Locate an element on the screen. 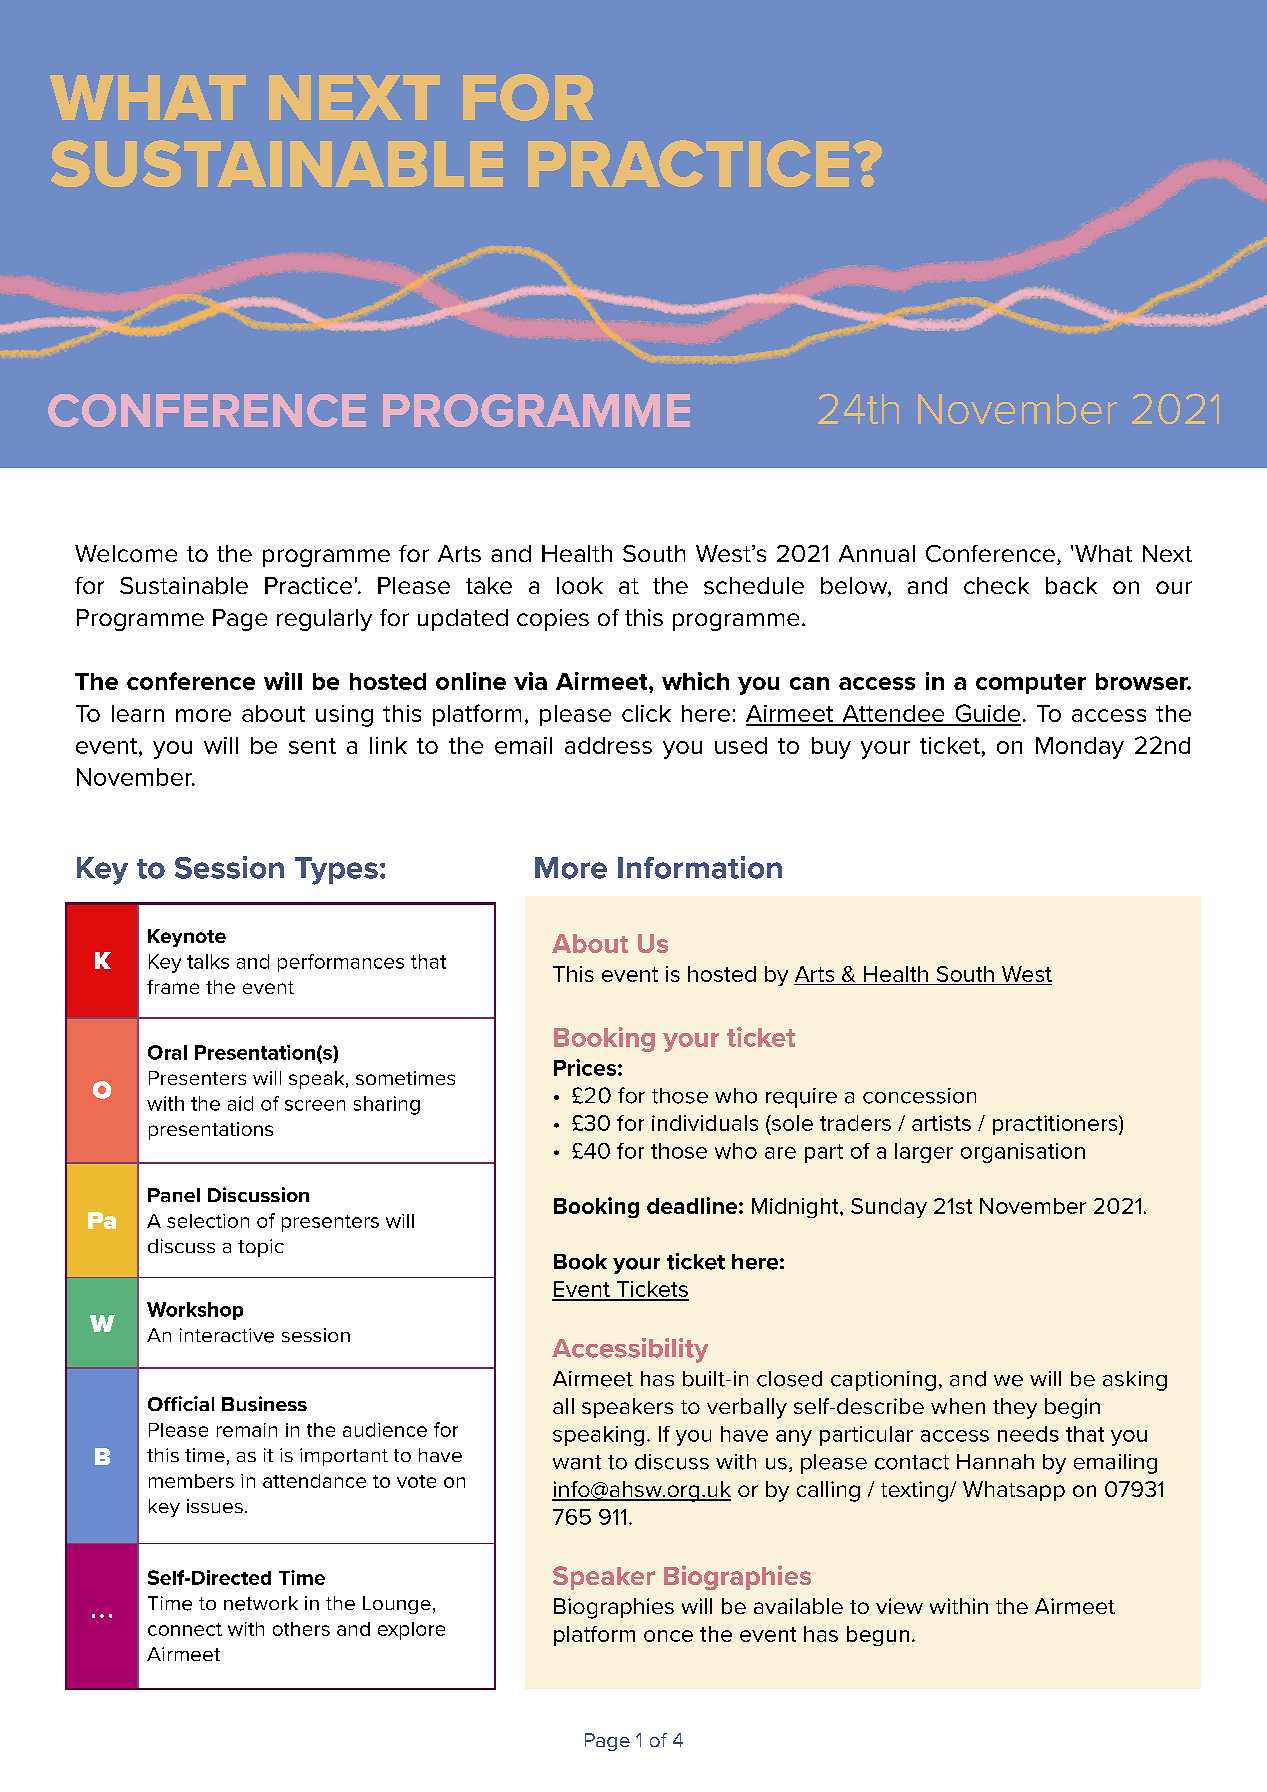  Sunday is located at coordinates (889, 1208).
